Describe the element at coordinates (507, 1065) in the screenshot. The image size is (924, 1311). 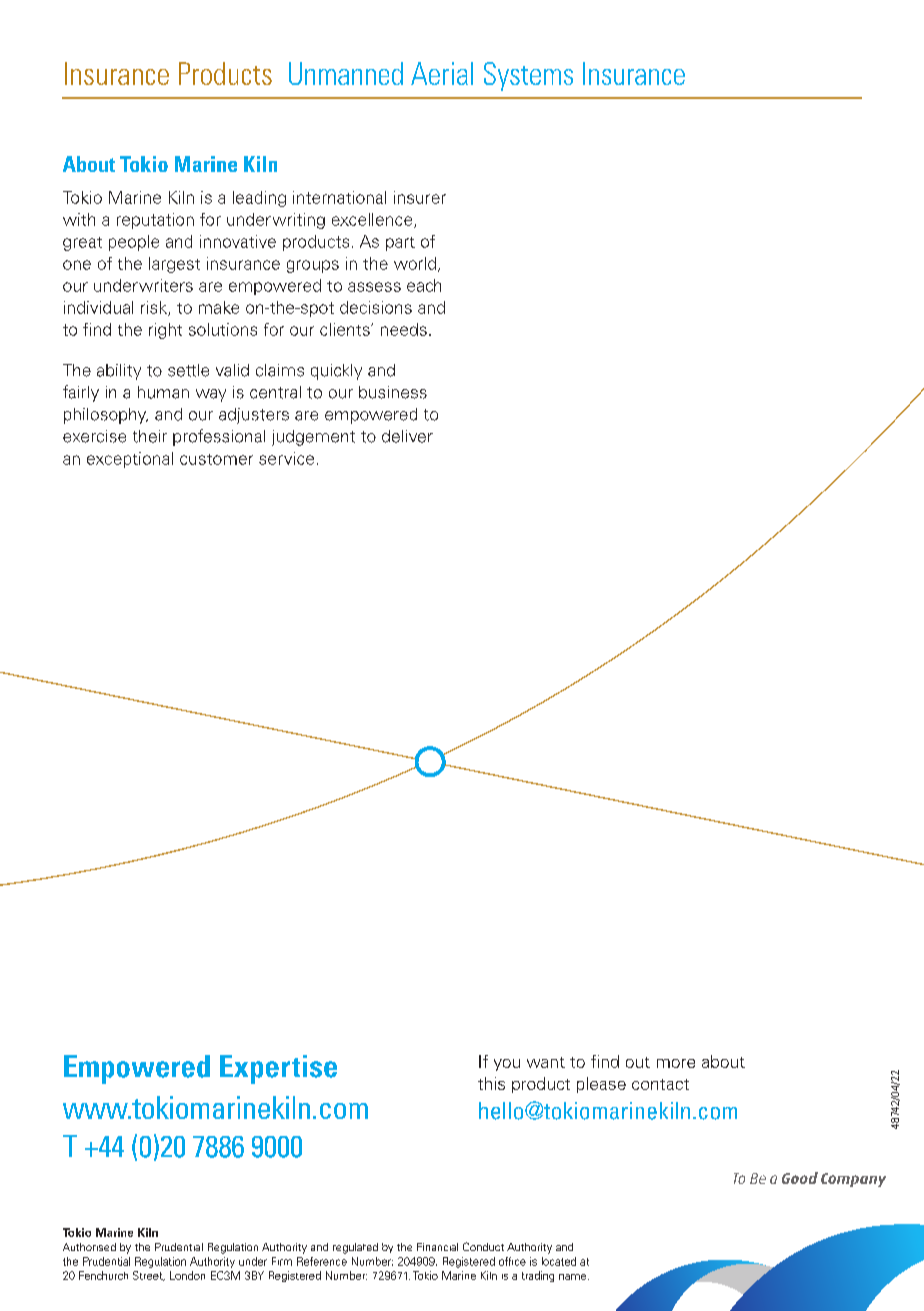
I see `you` at that location.
